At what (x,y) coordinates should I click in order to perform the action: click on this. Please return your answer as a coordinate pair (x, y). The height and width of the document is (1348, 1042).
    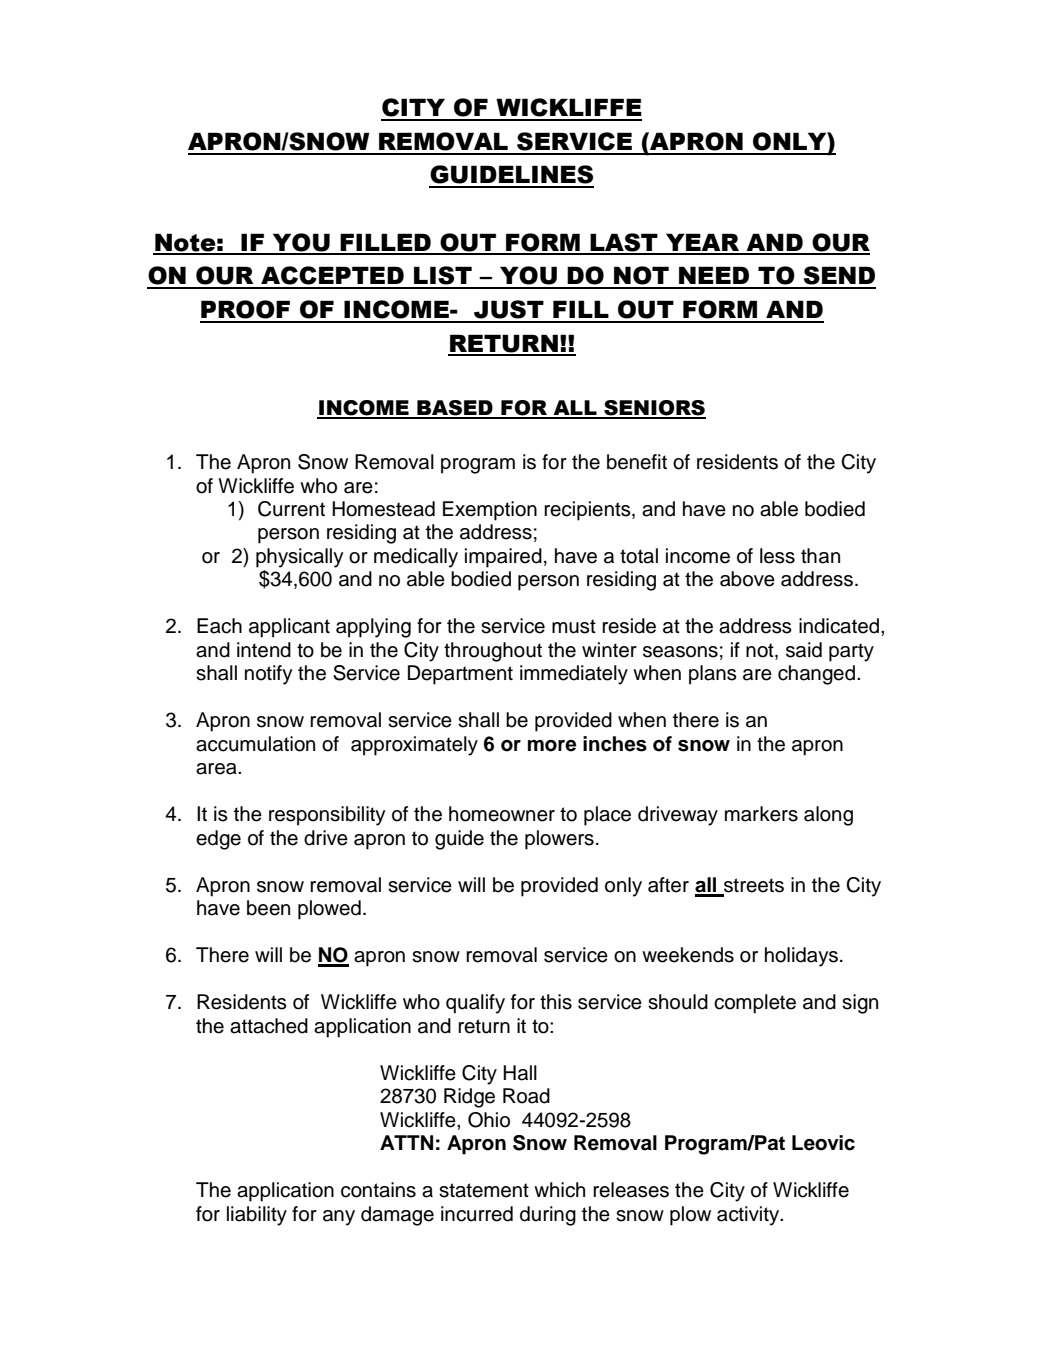
    Looking at the image, I should click on (556, 1002).
